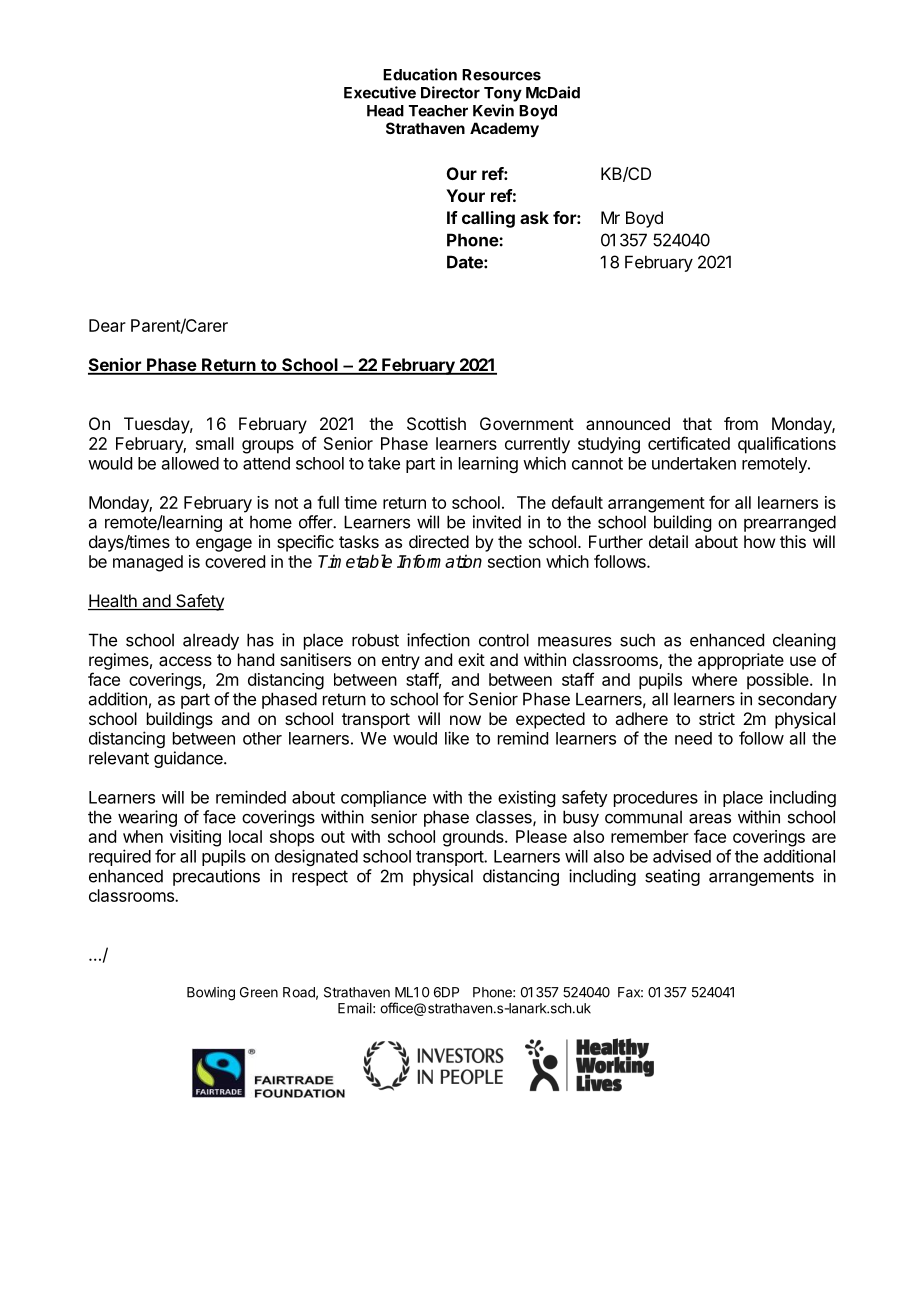 The width and height of the document is (924, 1308). Describe the element at coordinates (450, 92) in the document. I see `Director` at that location.
